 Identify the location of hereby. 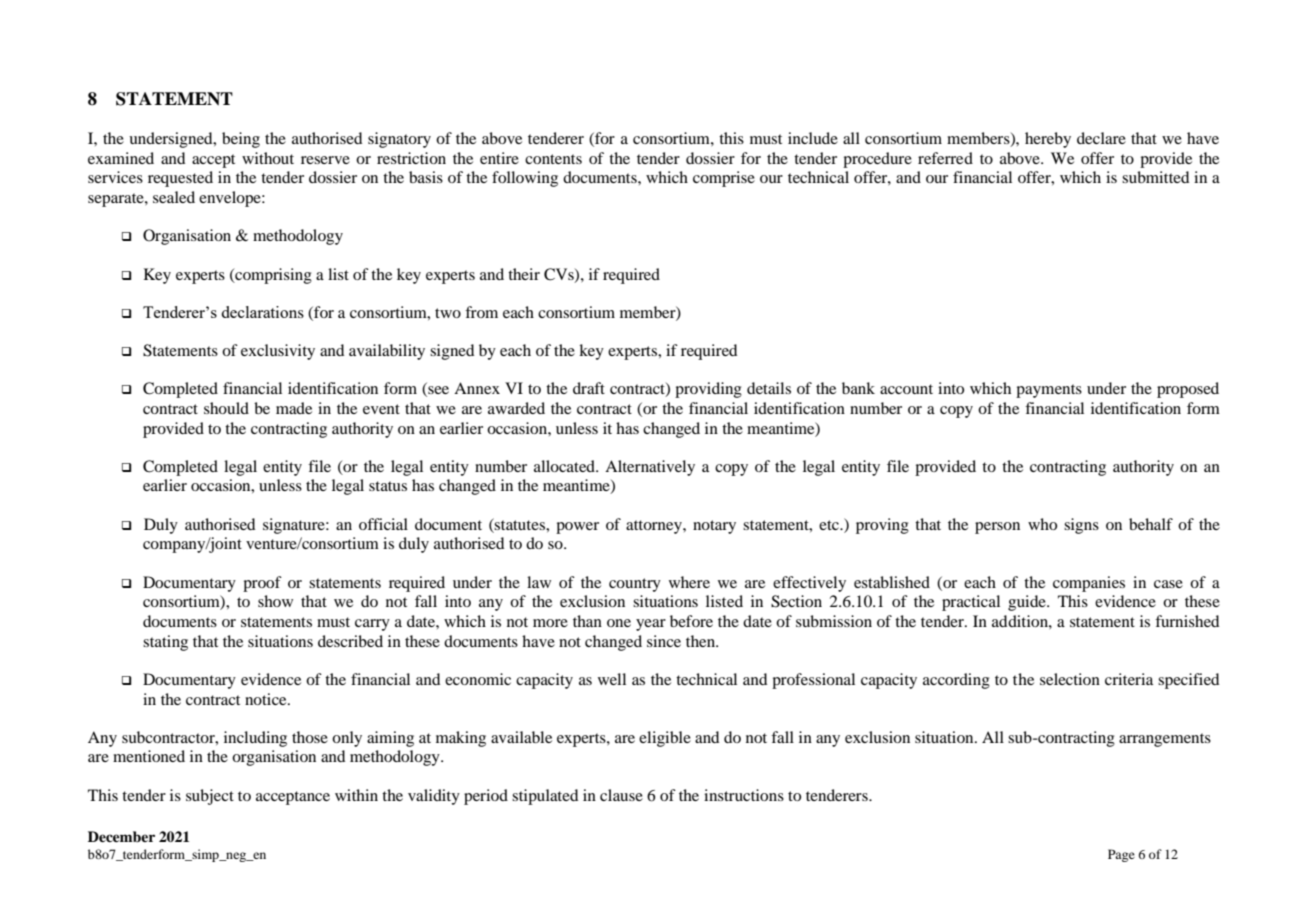
(1048, 140).
